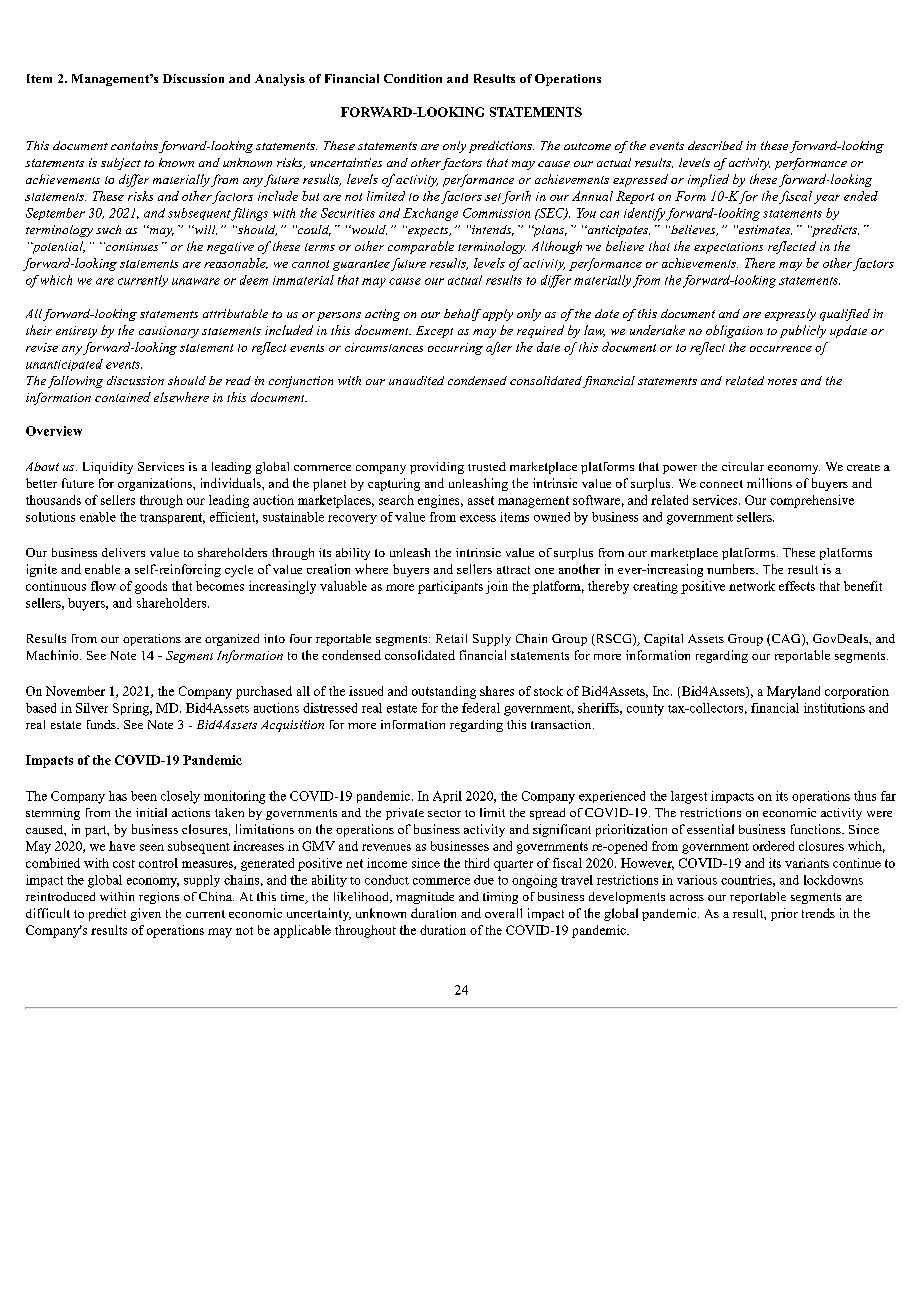  Describe the element at coordinates (500, 898) in the screenshot. I see `timing` at that location.
